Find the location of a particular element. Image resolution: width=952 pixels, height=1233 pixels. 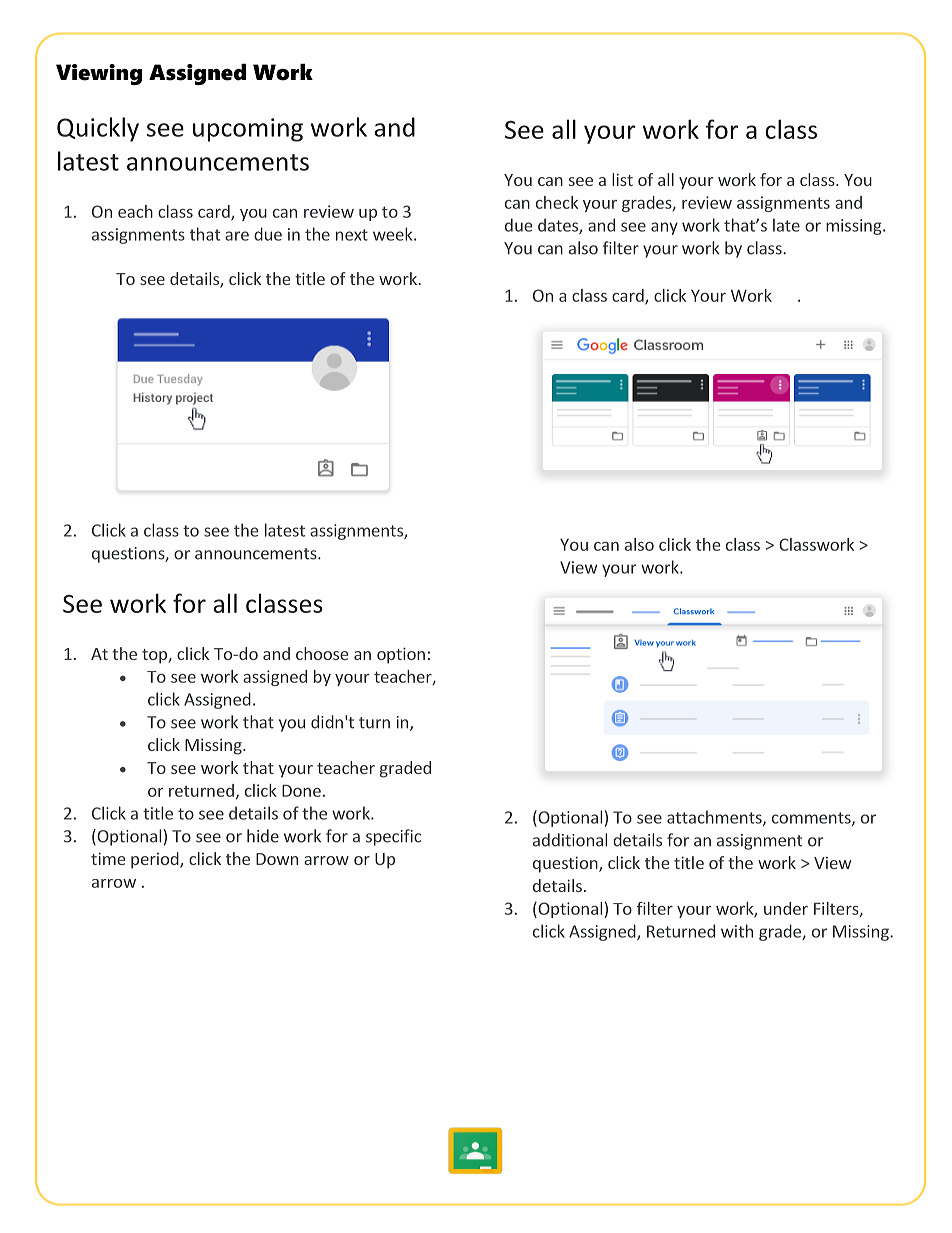

choose is located at coordinates (322, 653).
